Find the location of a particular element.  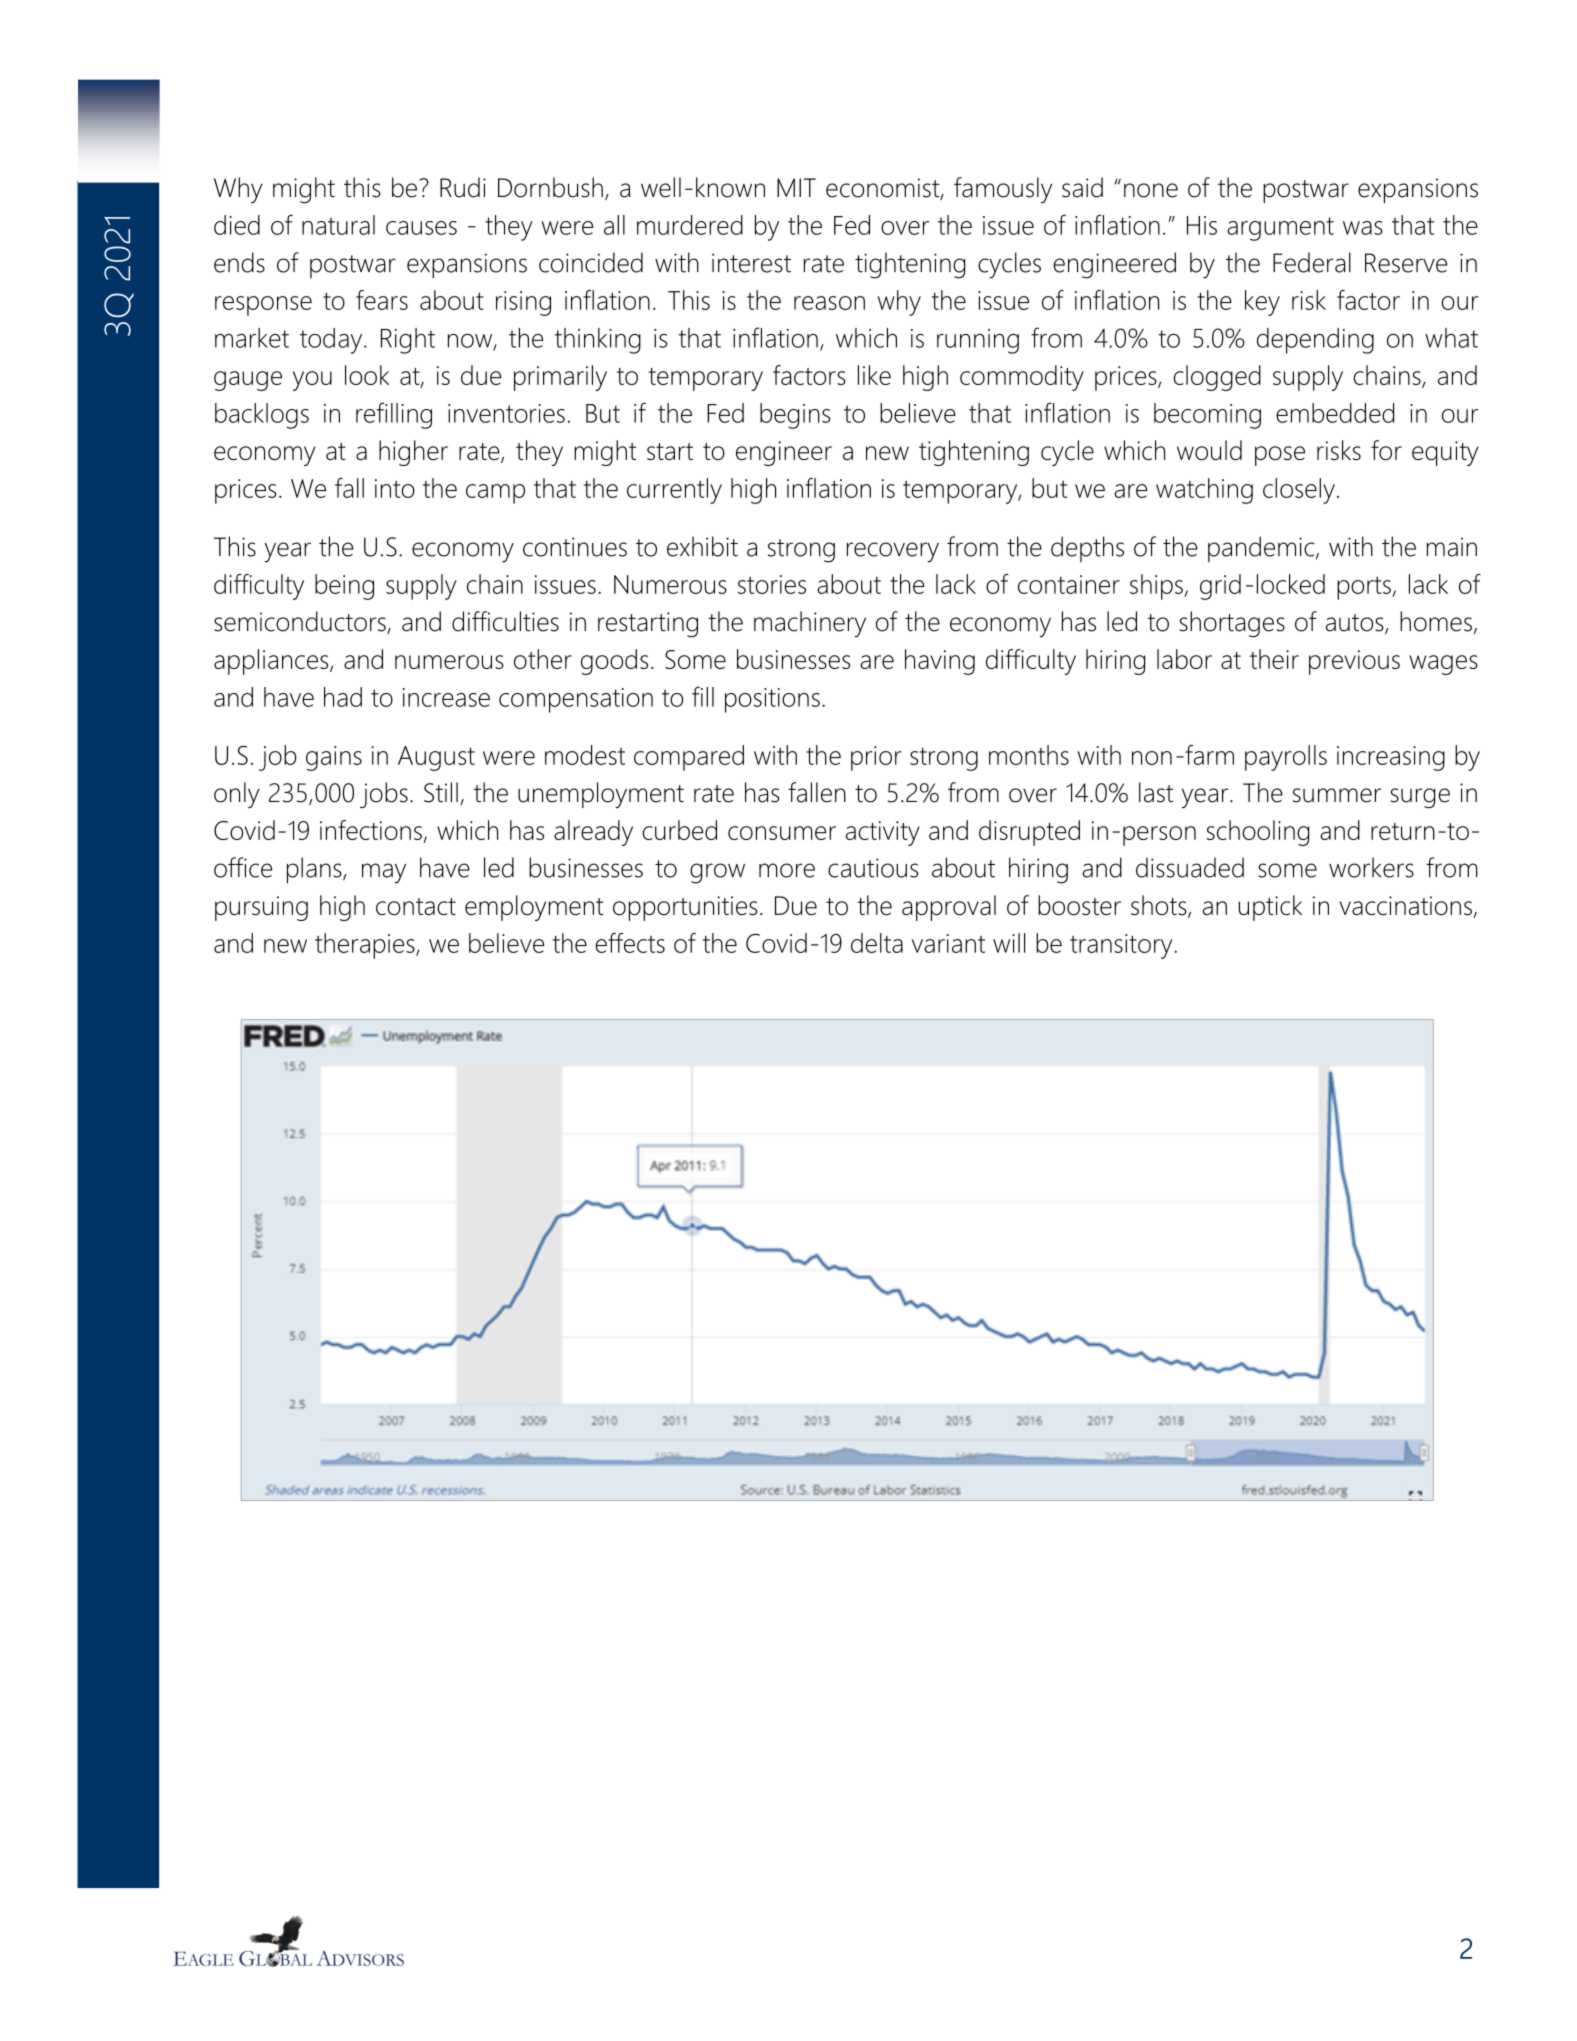

delta is located at coordinates (877, 943).
